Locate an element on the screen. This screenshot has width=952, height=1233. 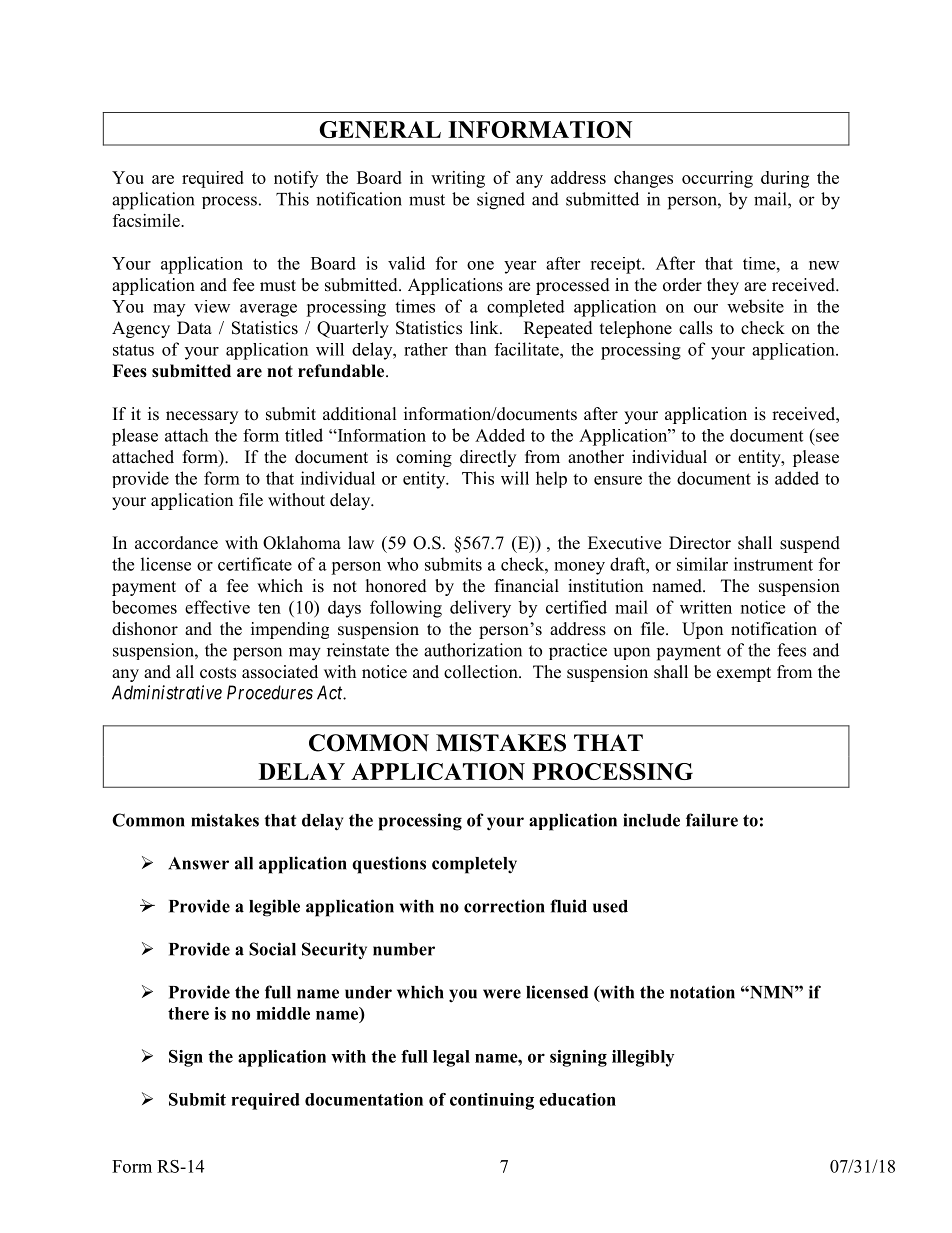
notify is located at coordinates (296, 179).
